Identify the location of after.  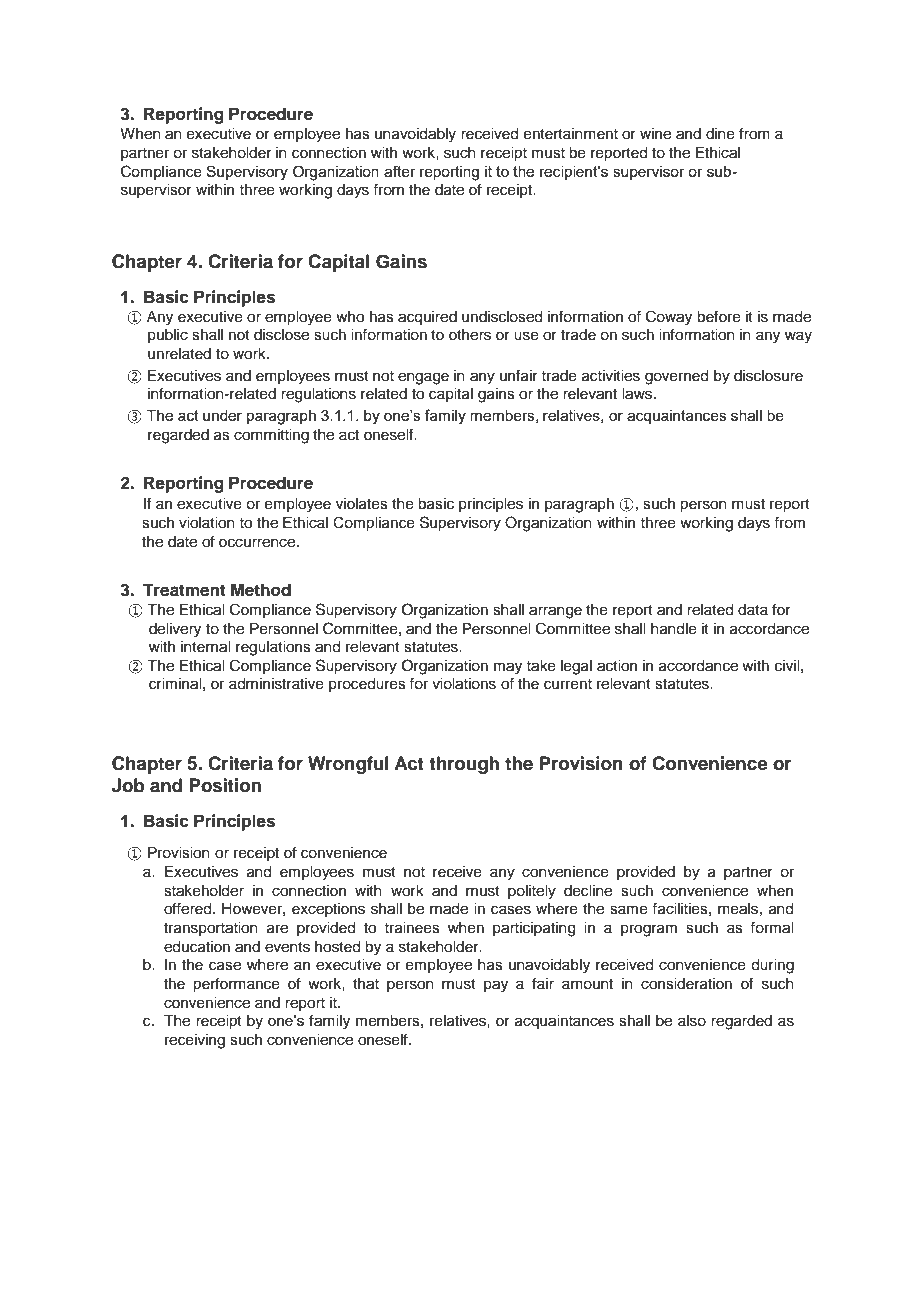
(400, 171).
